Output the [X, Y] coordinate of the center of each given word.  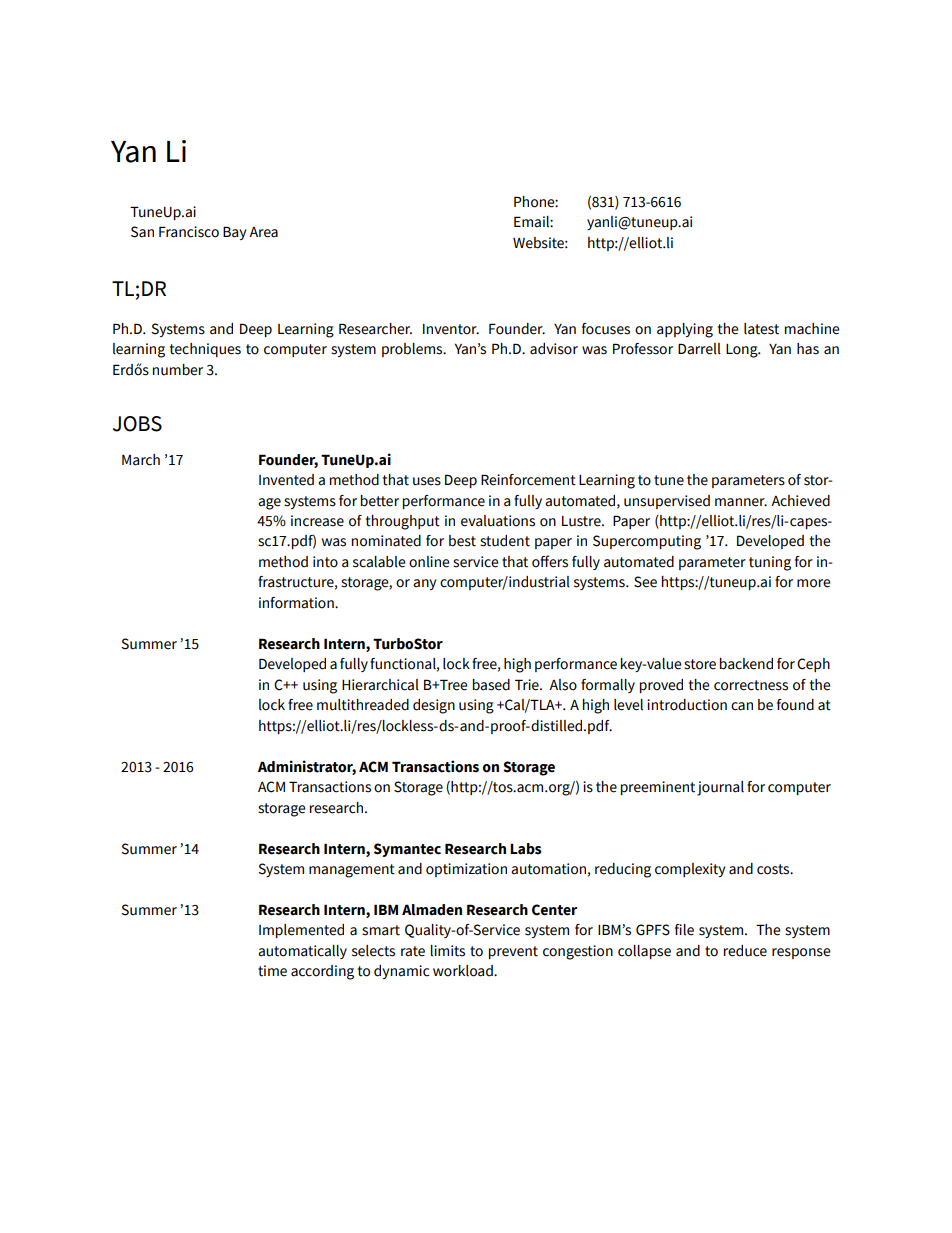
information [297, 603]
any [424, 584]
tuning [770, 563]
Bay [234, 233]
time [272, 971]
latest [761, 329]
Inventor [451, 329]
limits [448, 951]
